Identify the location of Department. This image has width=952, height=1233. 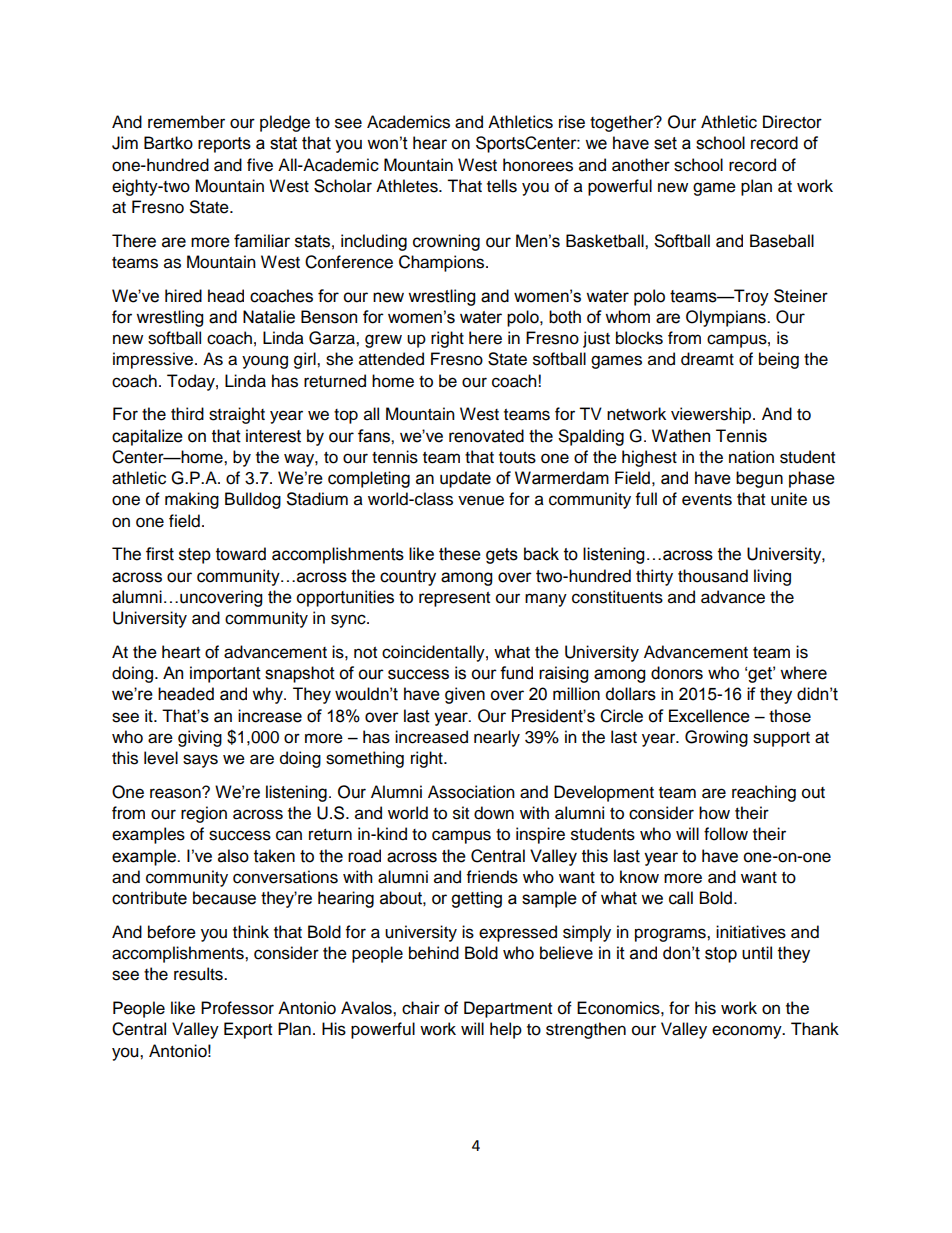
(508, 1009).
